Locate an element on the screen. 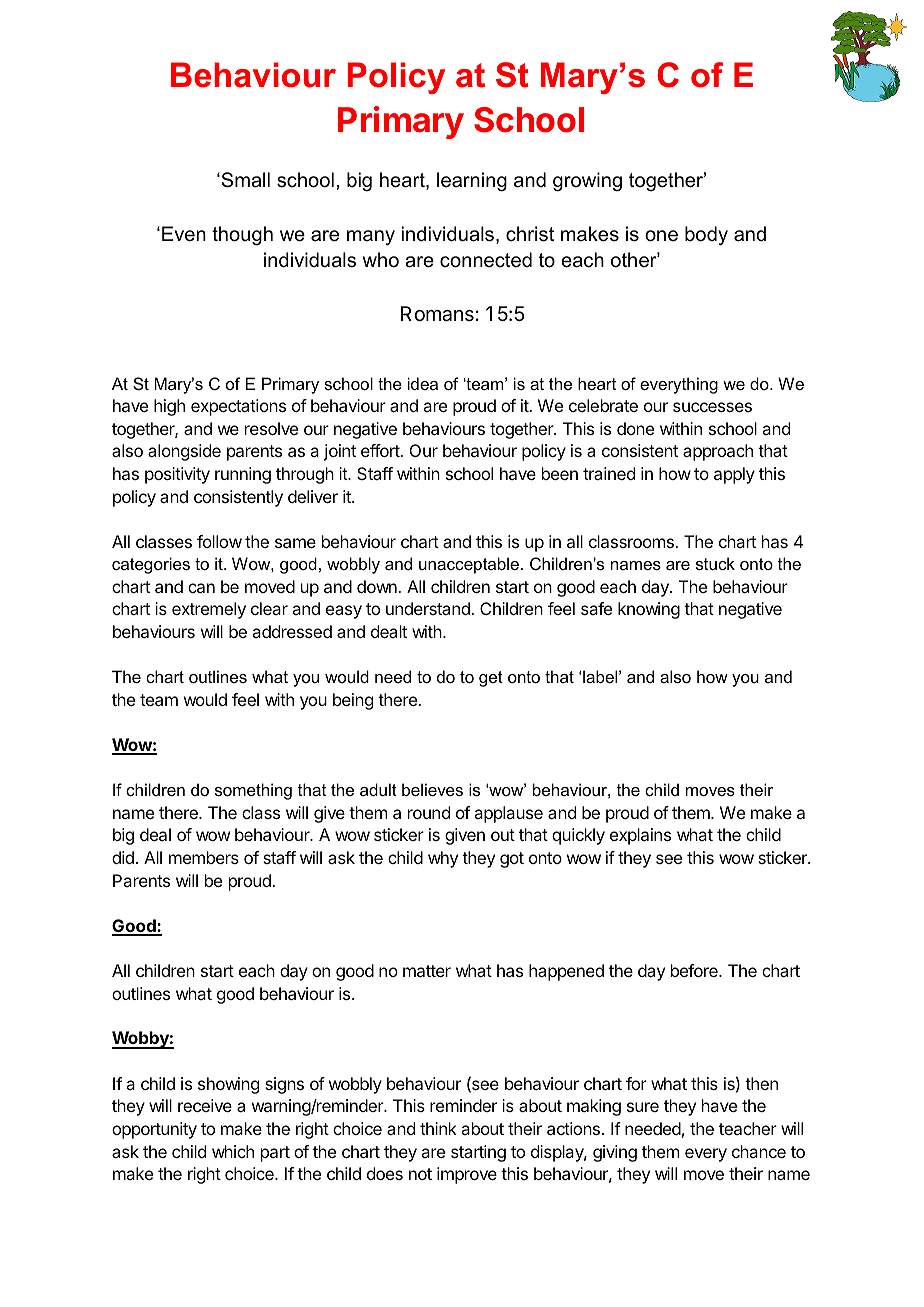 This screenshot has width=924, height=1307. explains is located at coordinates (640, 836).
